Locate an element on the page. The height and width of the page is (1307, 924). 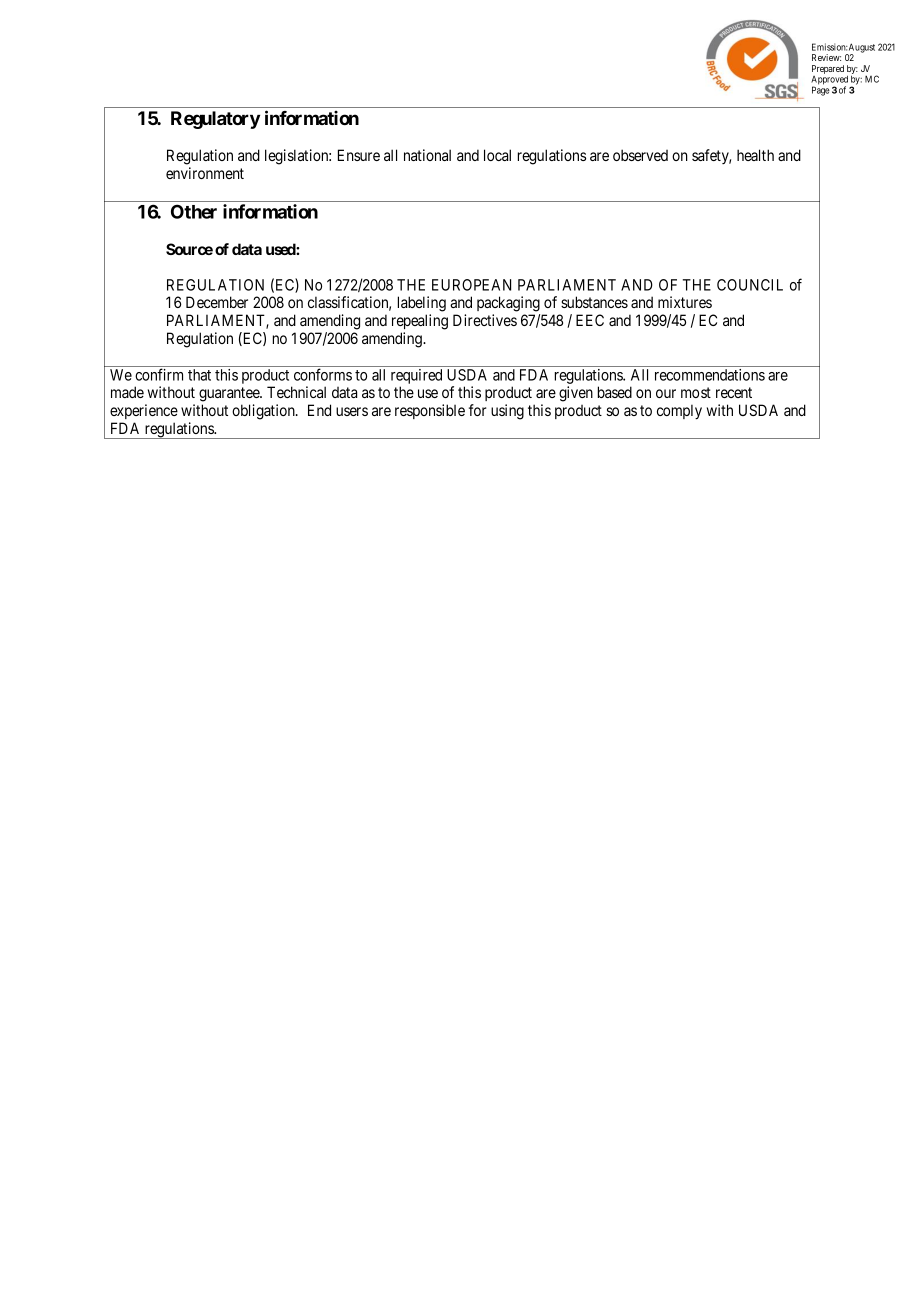
guarantee is located at coordinates (230, 394).
